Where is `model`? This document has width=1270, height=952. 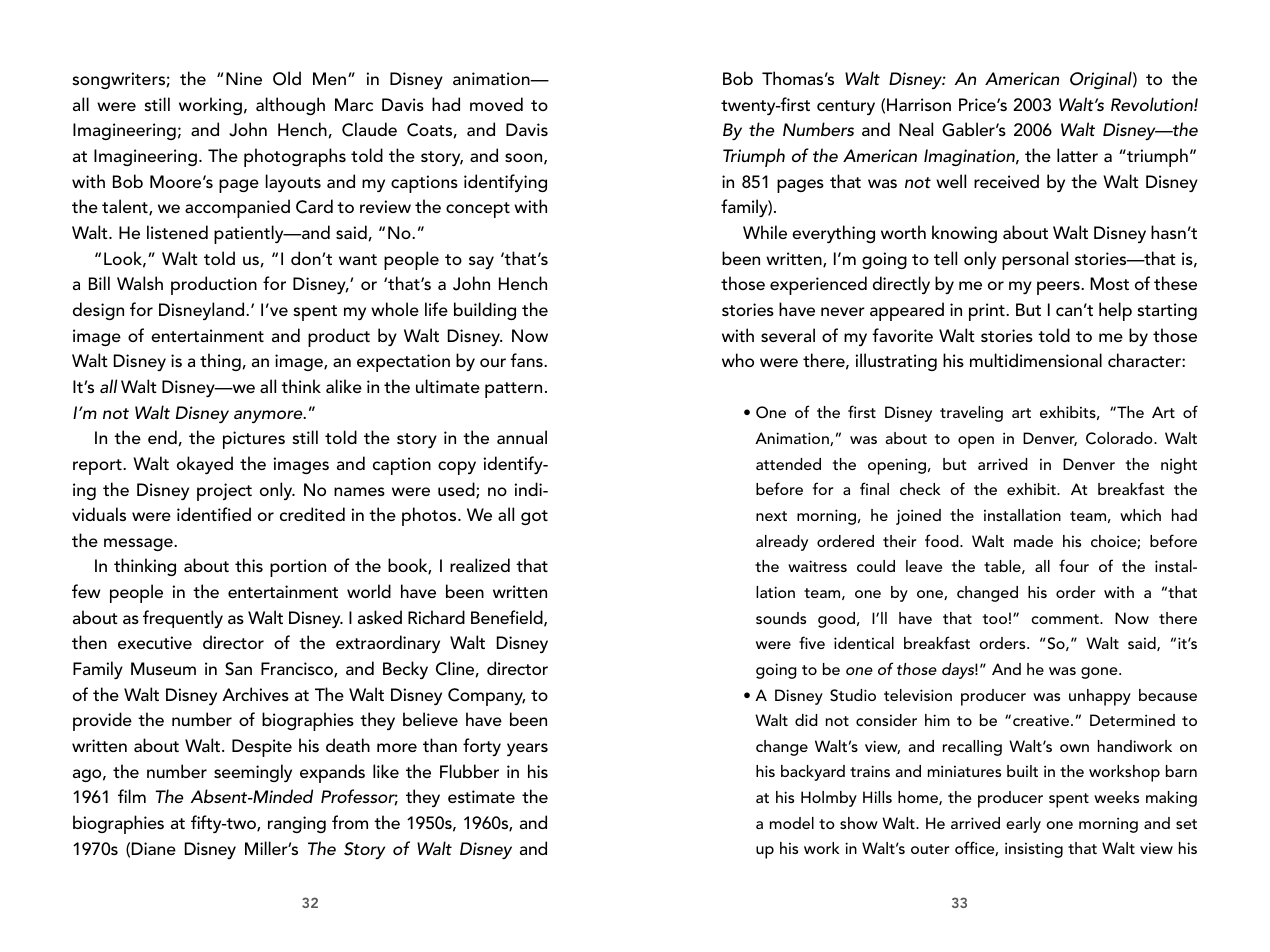
model is located at coordinates (792, 823).
